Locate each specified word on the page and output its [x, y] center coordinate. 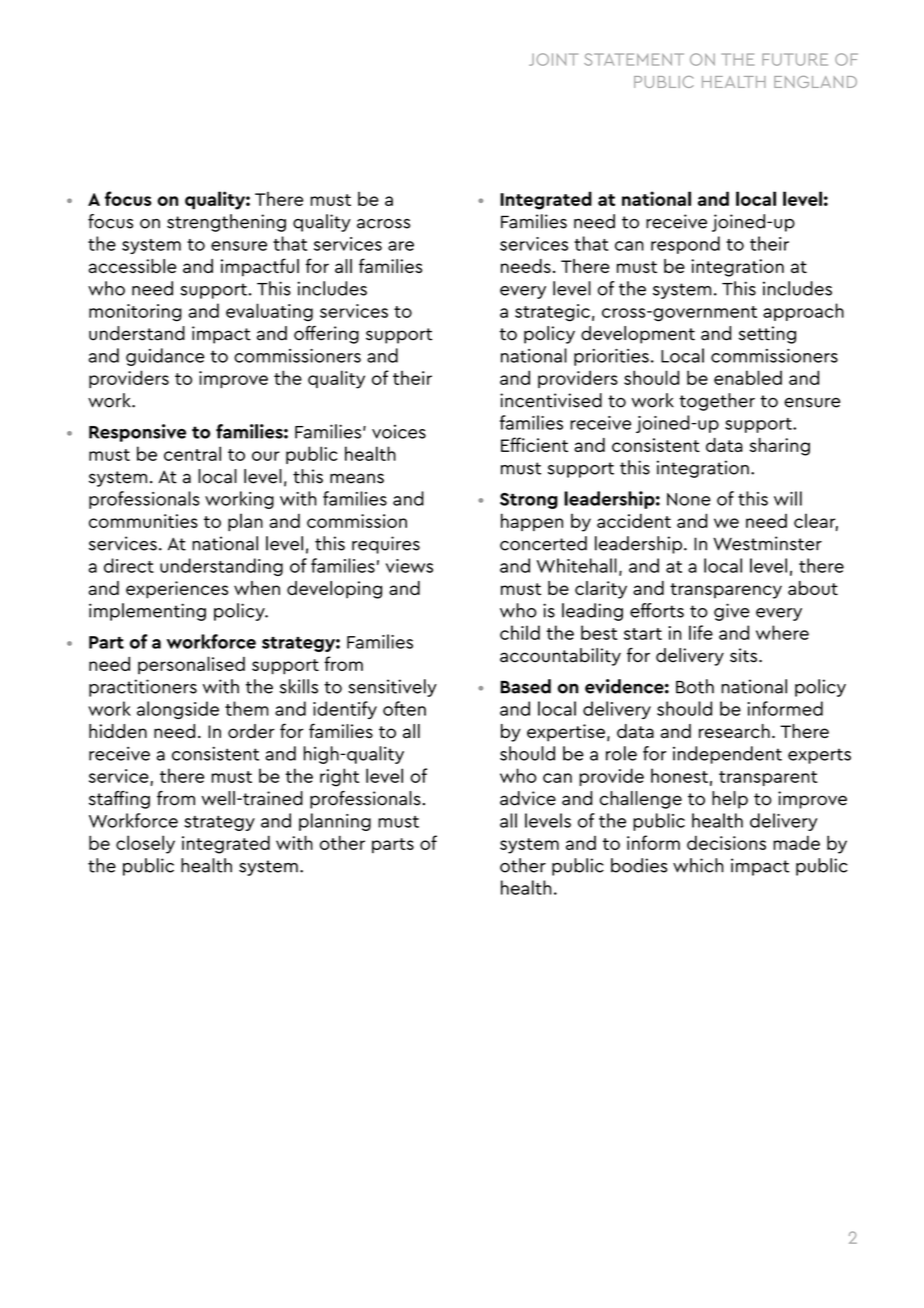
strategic [552, 313]
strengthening [226, 223]
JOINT [553, 59]
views [409, 566]
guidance [165, 357]
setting [767, 335]
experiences [177, 590]
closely [145, 844]
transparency [726, 591]
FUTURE [795, 59]
